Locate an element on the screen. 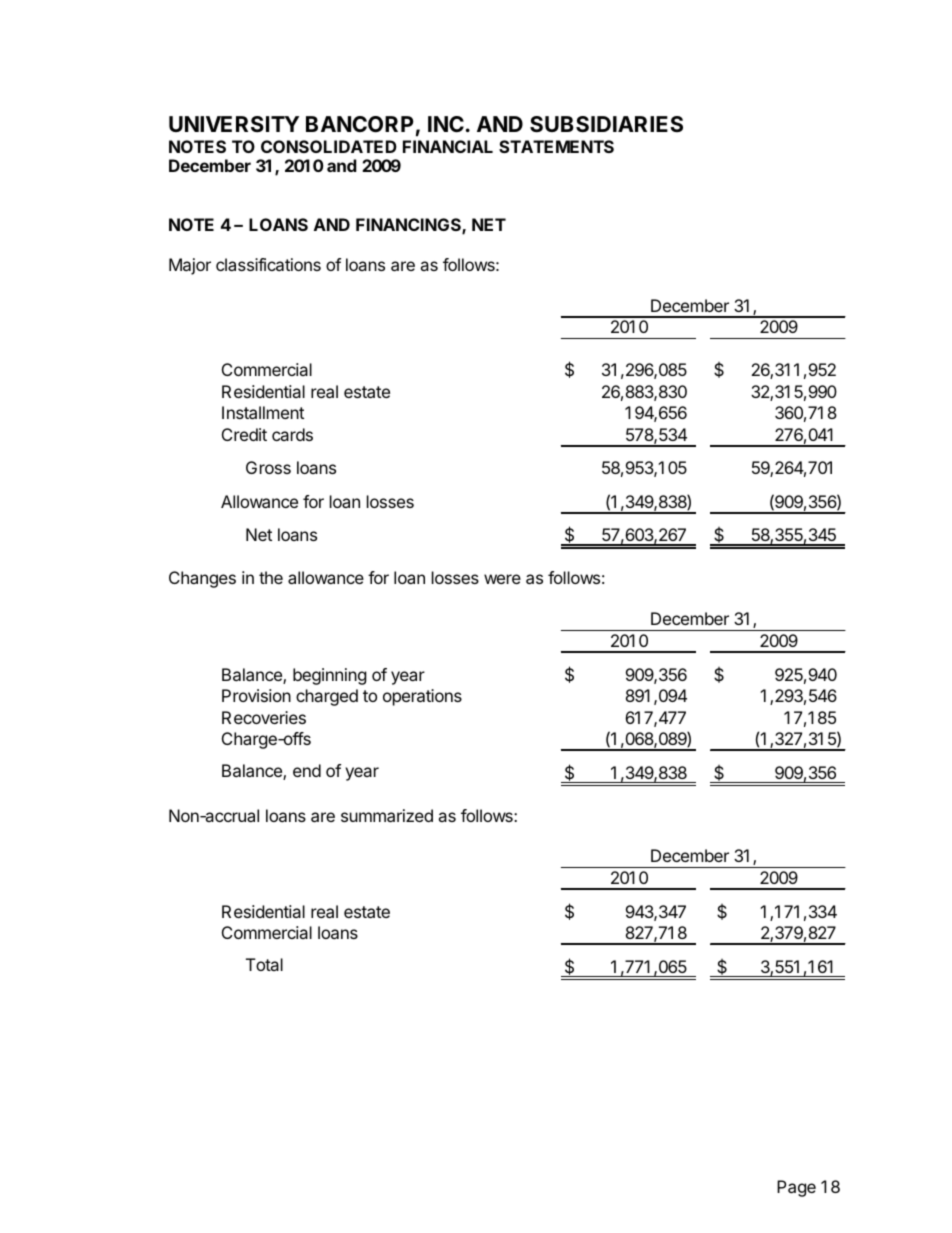 The image size is (952, 1233). operations is located at coordinates (422, 697).
